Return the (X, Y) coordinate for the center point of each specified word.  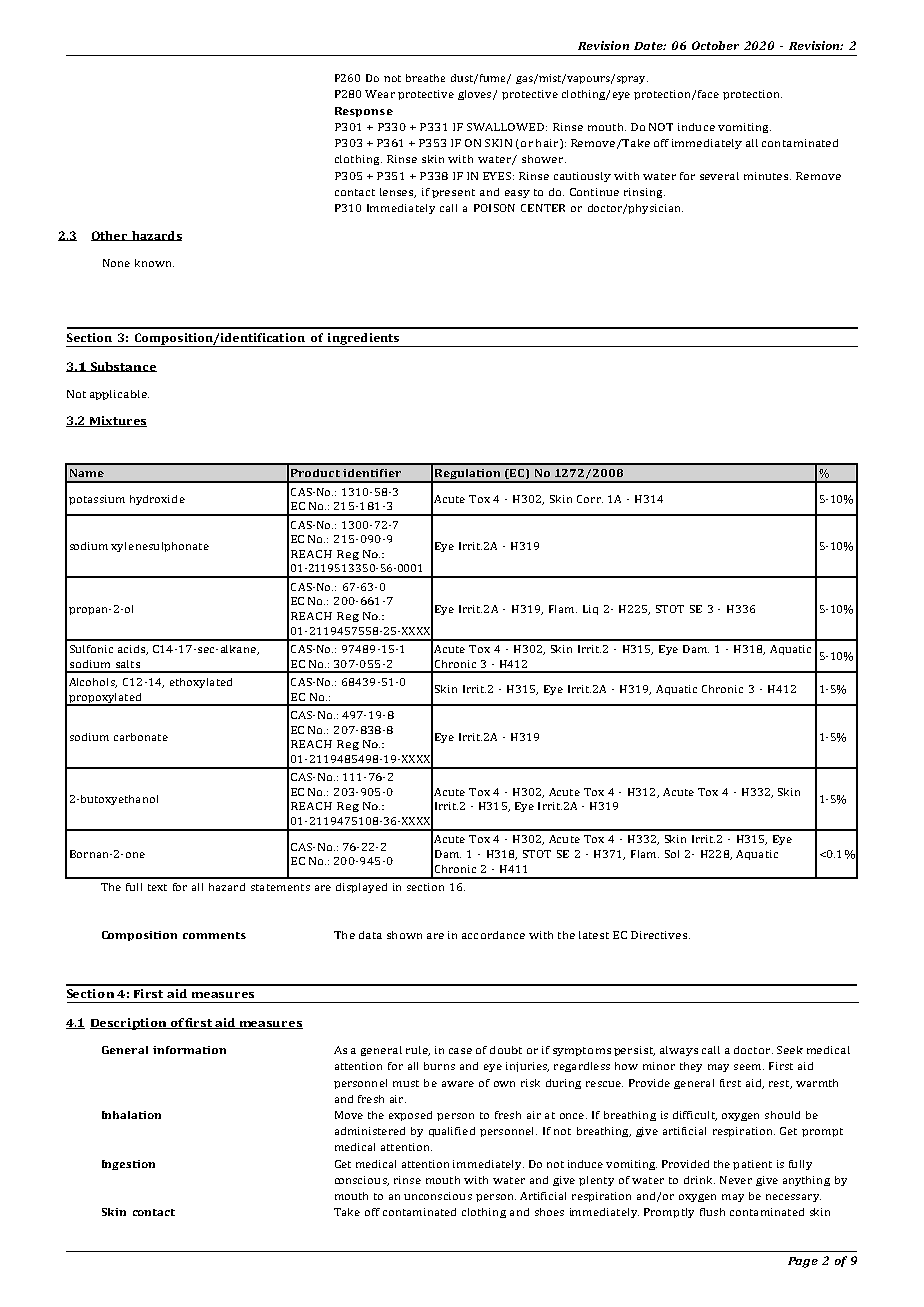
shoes (549, 1212)
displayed (361, 888)
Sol (672, 854)
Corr (590, 499)
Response (364, 112)
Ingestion (128, 1165)
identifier (372, 473)
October (715, 45)
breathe (425, 78)
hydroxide (157, 500)
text (157, 887)
